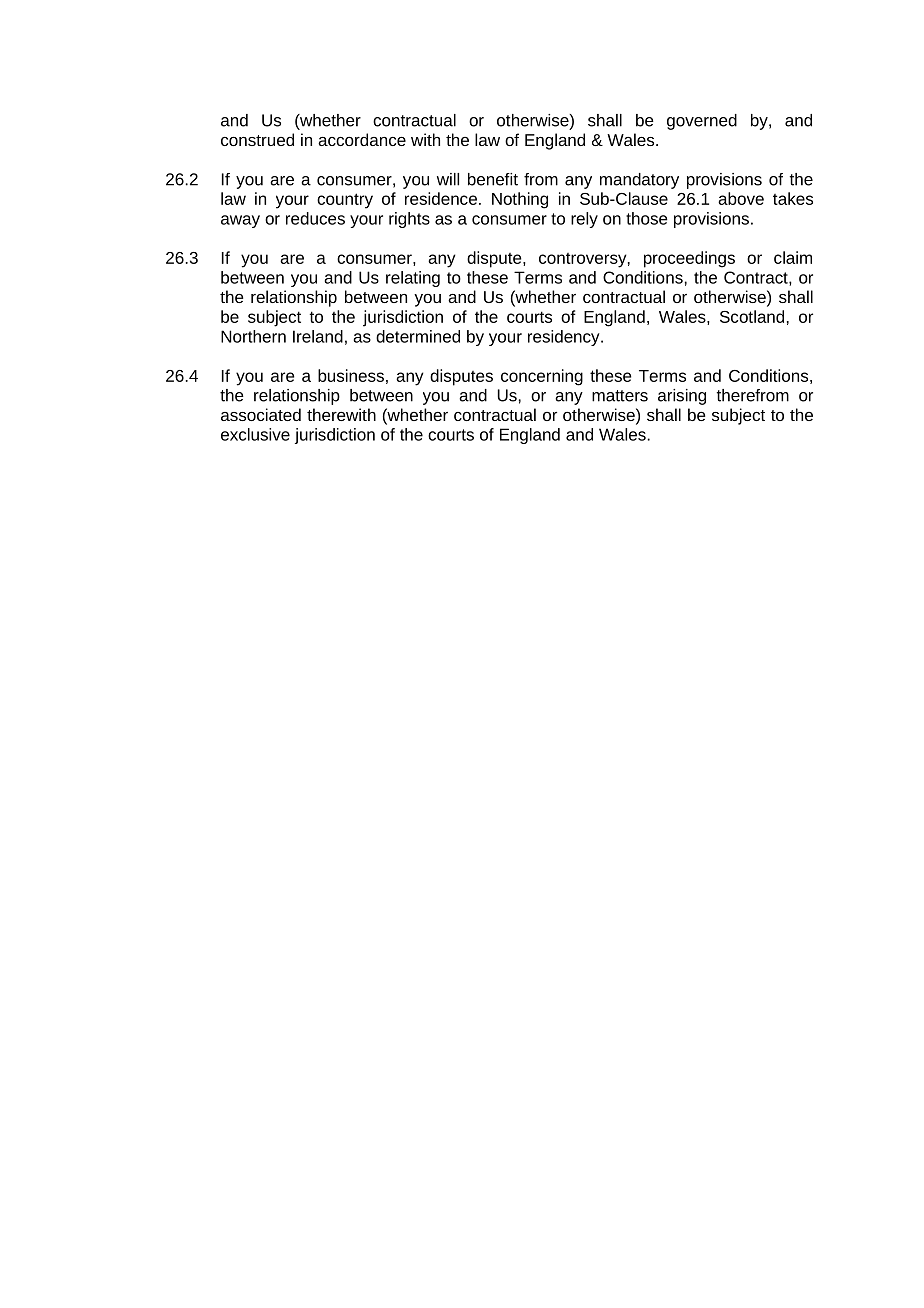 This document has width=924, height=1308. Describe the element at coordinates (318, 336) in the document. I see `Ireland` at that location.
